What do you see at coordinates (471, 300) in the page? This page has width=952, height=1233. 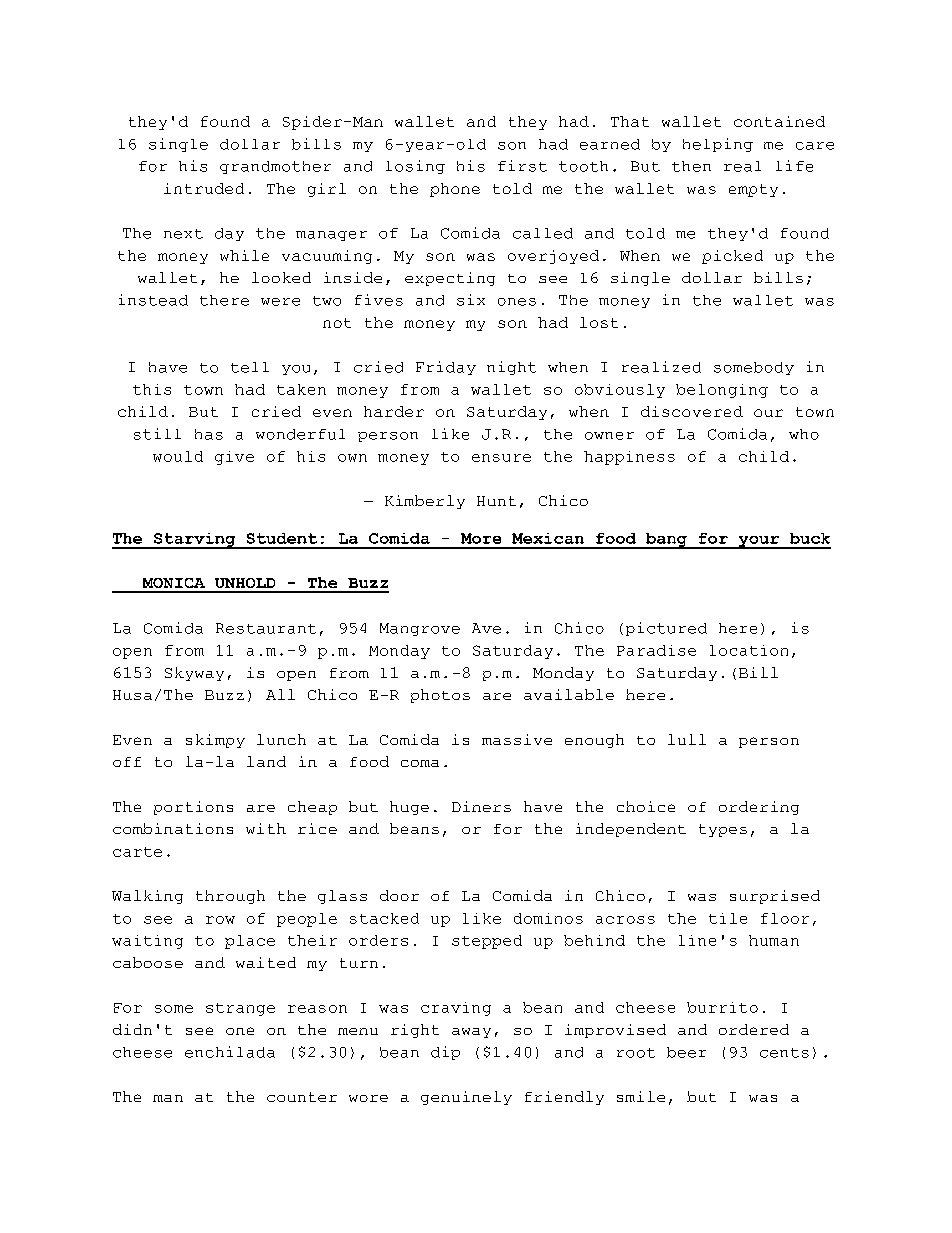 I see `six` at bounding box center [471, 300].
